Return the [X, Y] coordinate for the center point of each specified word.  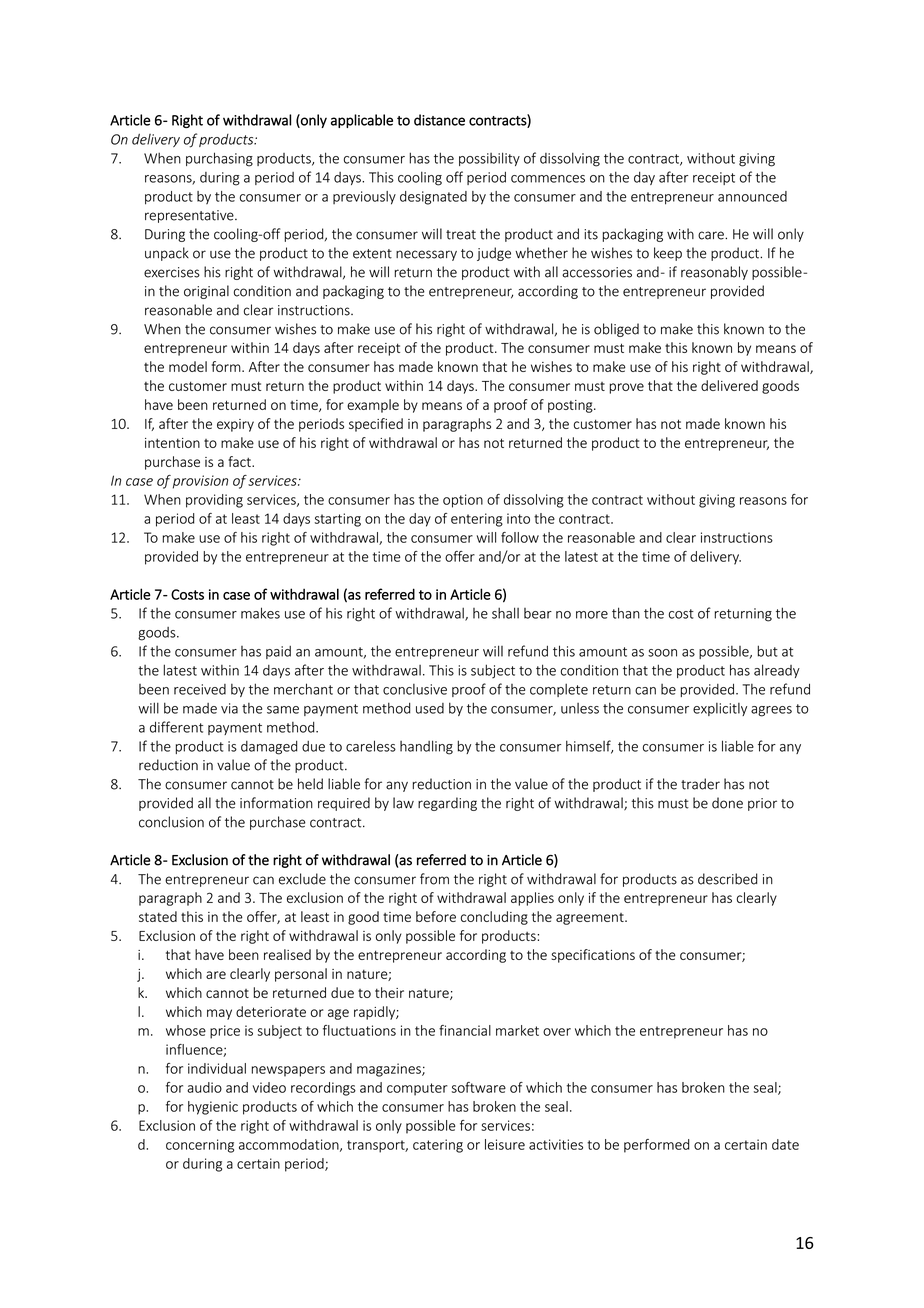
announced [752, 196]
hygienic [213, 1108]
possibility [489, 159]
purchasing [219, 159]
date [785, 1144]
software [479, 1087]
